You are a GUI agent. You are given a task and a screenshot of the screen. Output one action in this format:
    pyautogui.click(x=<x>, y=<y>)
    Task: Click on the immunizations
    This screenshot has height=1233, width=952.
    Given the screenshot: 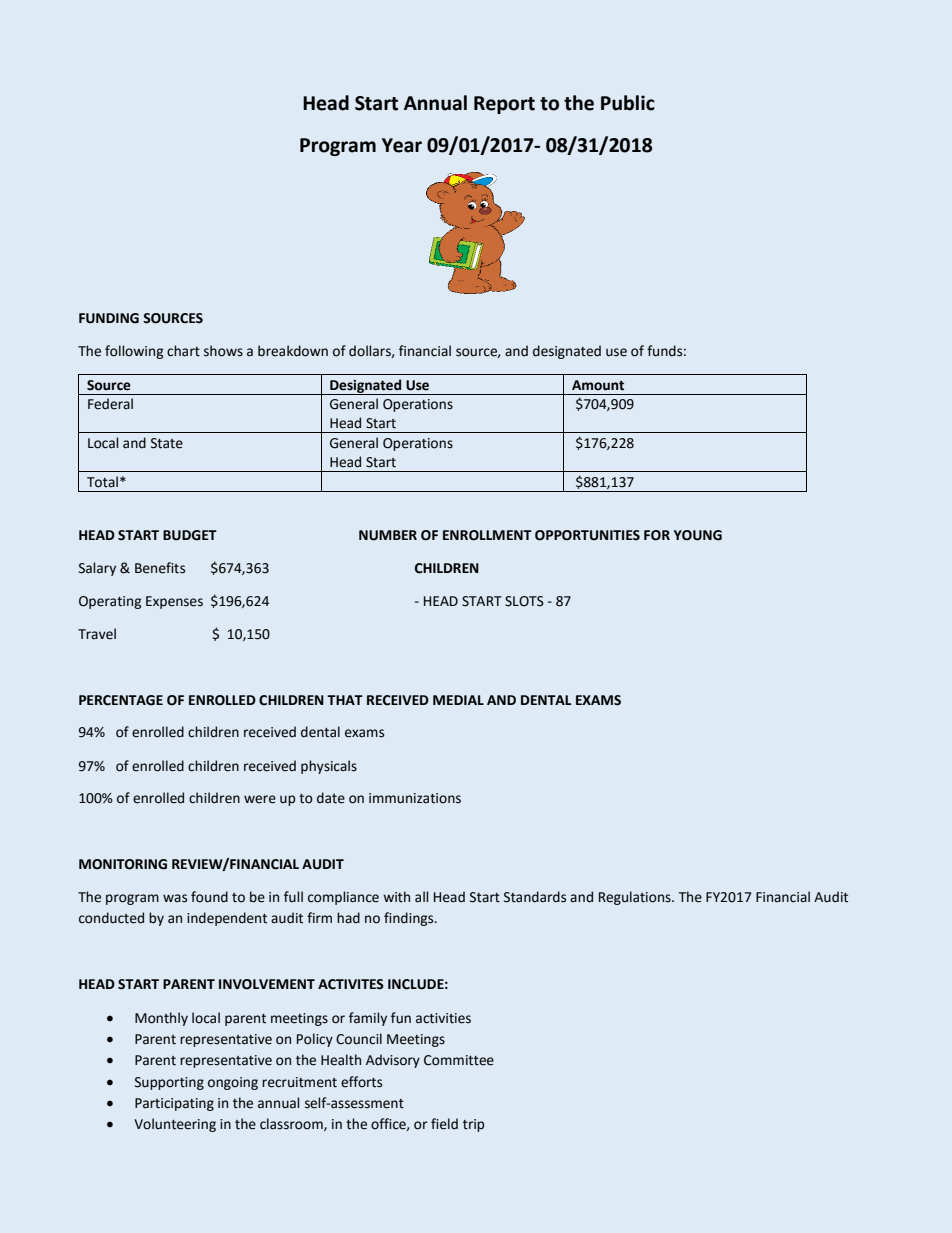 What is the action you would take?
    pyautogui.click(x=415, y=798)
